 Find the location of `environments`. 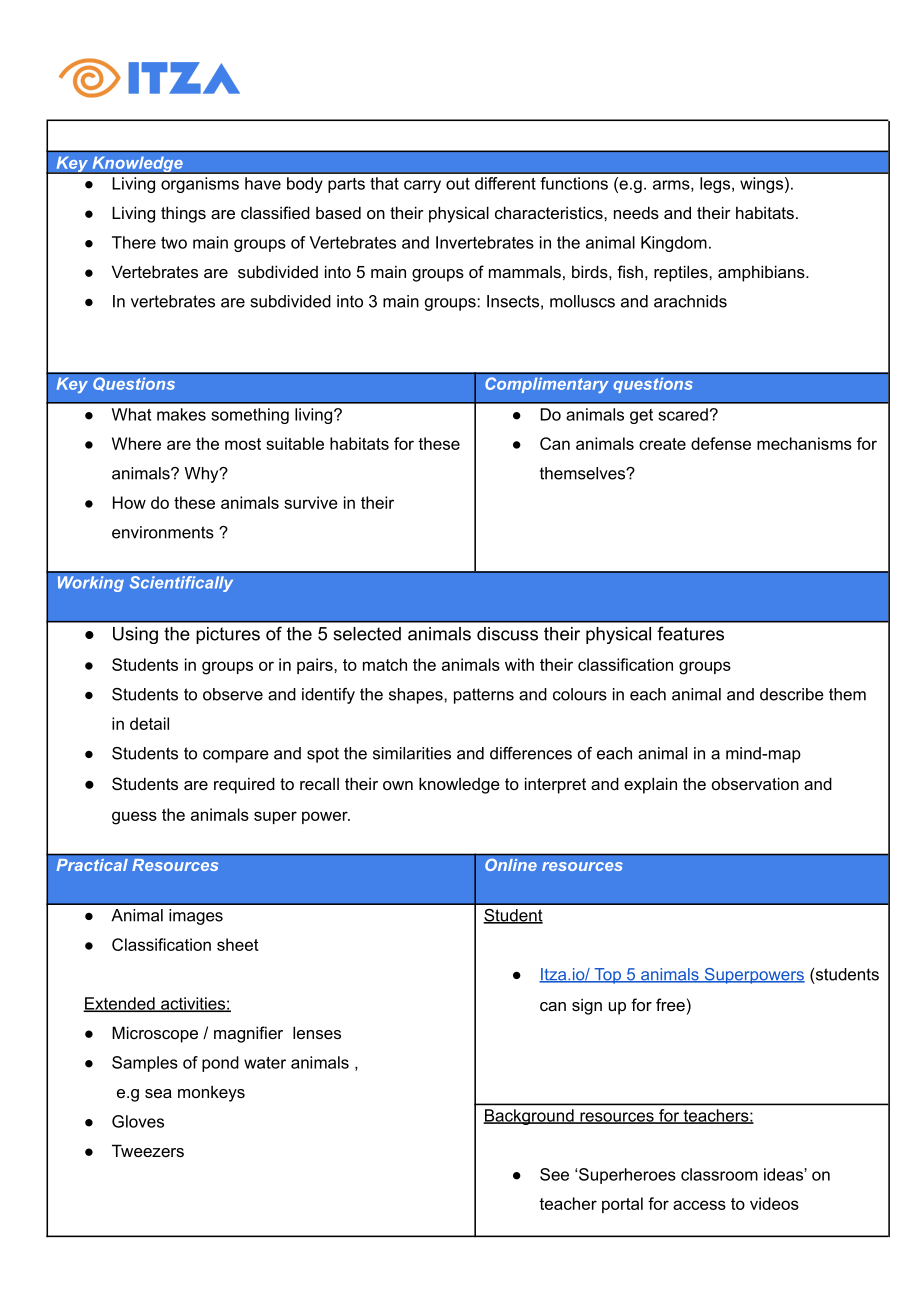

environments is located at coordinates (163, 532).
